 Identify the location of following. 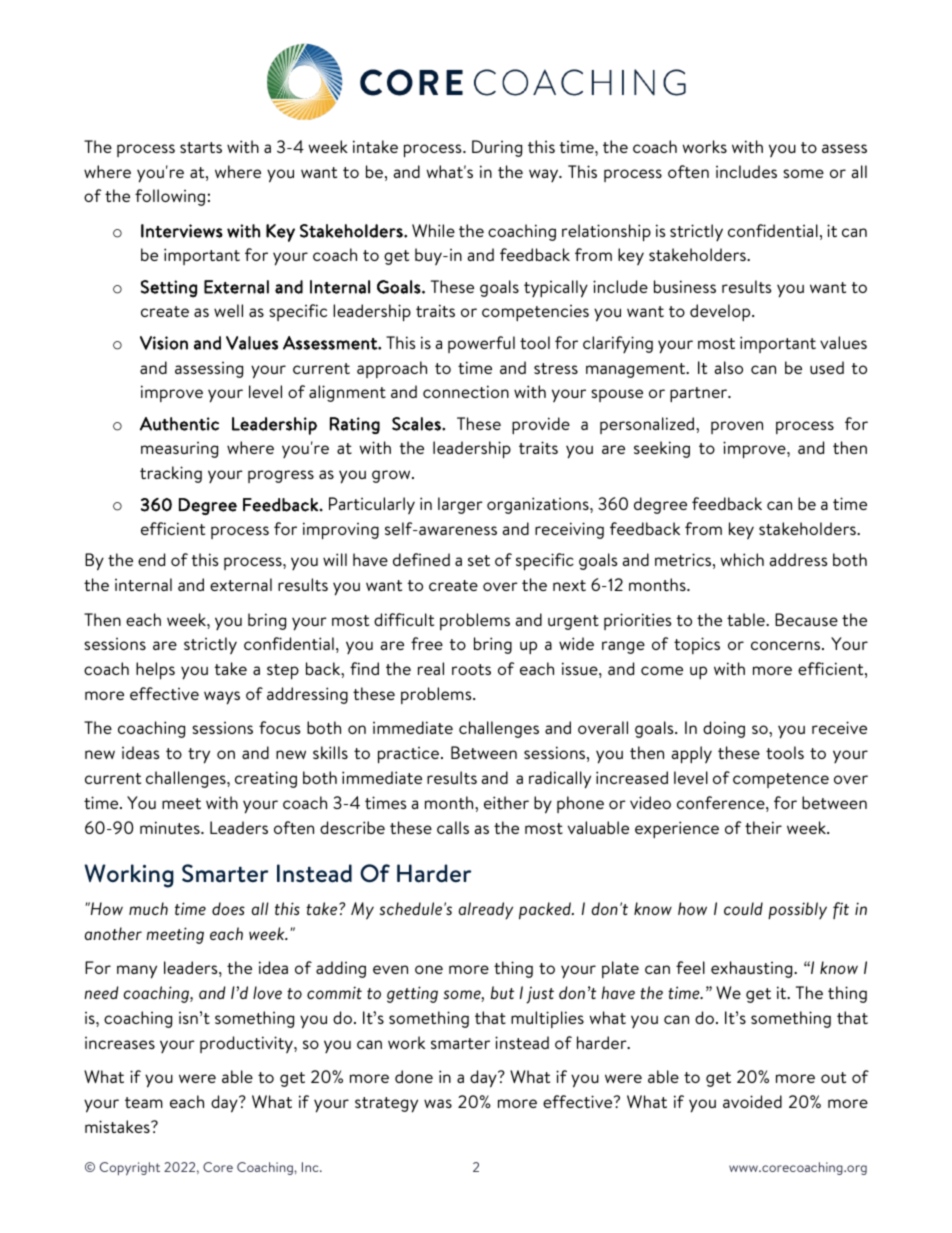
(170, 197).
